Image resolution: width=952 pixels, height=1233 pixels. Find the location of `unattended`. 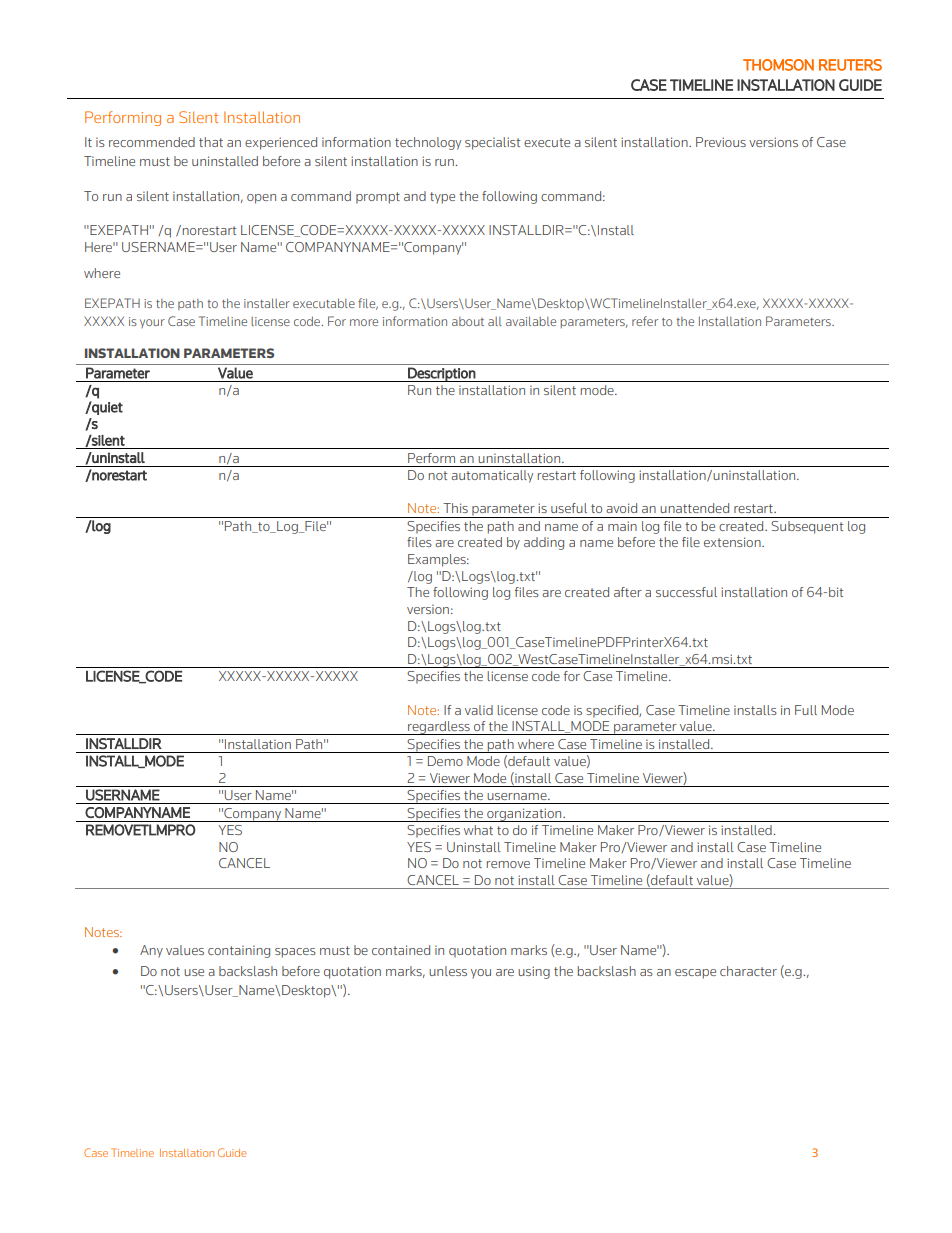

unattended is located at coordinates (694, 508).
